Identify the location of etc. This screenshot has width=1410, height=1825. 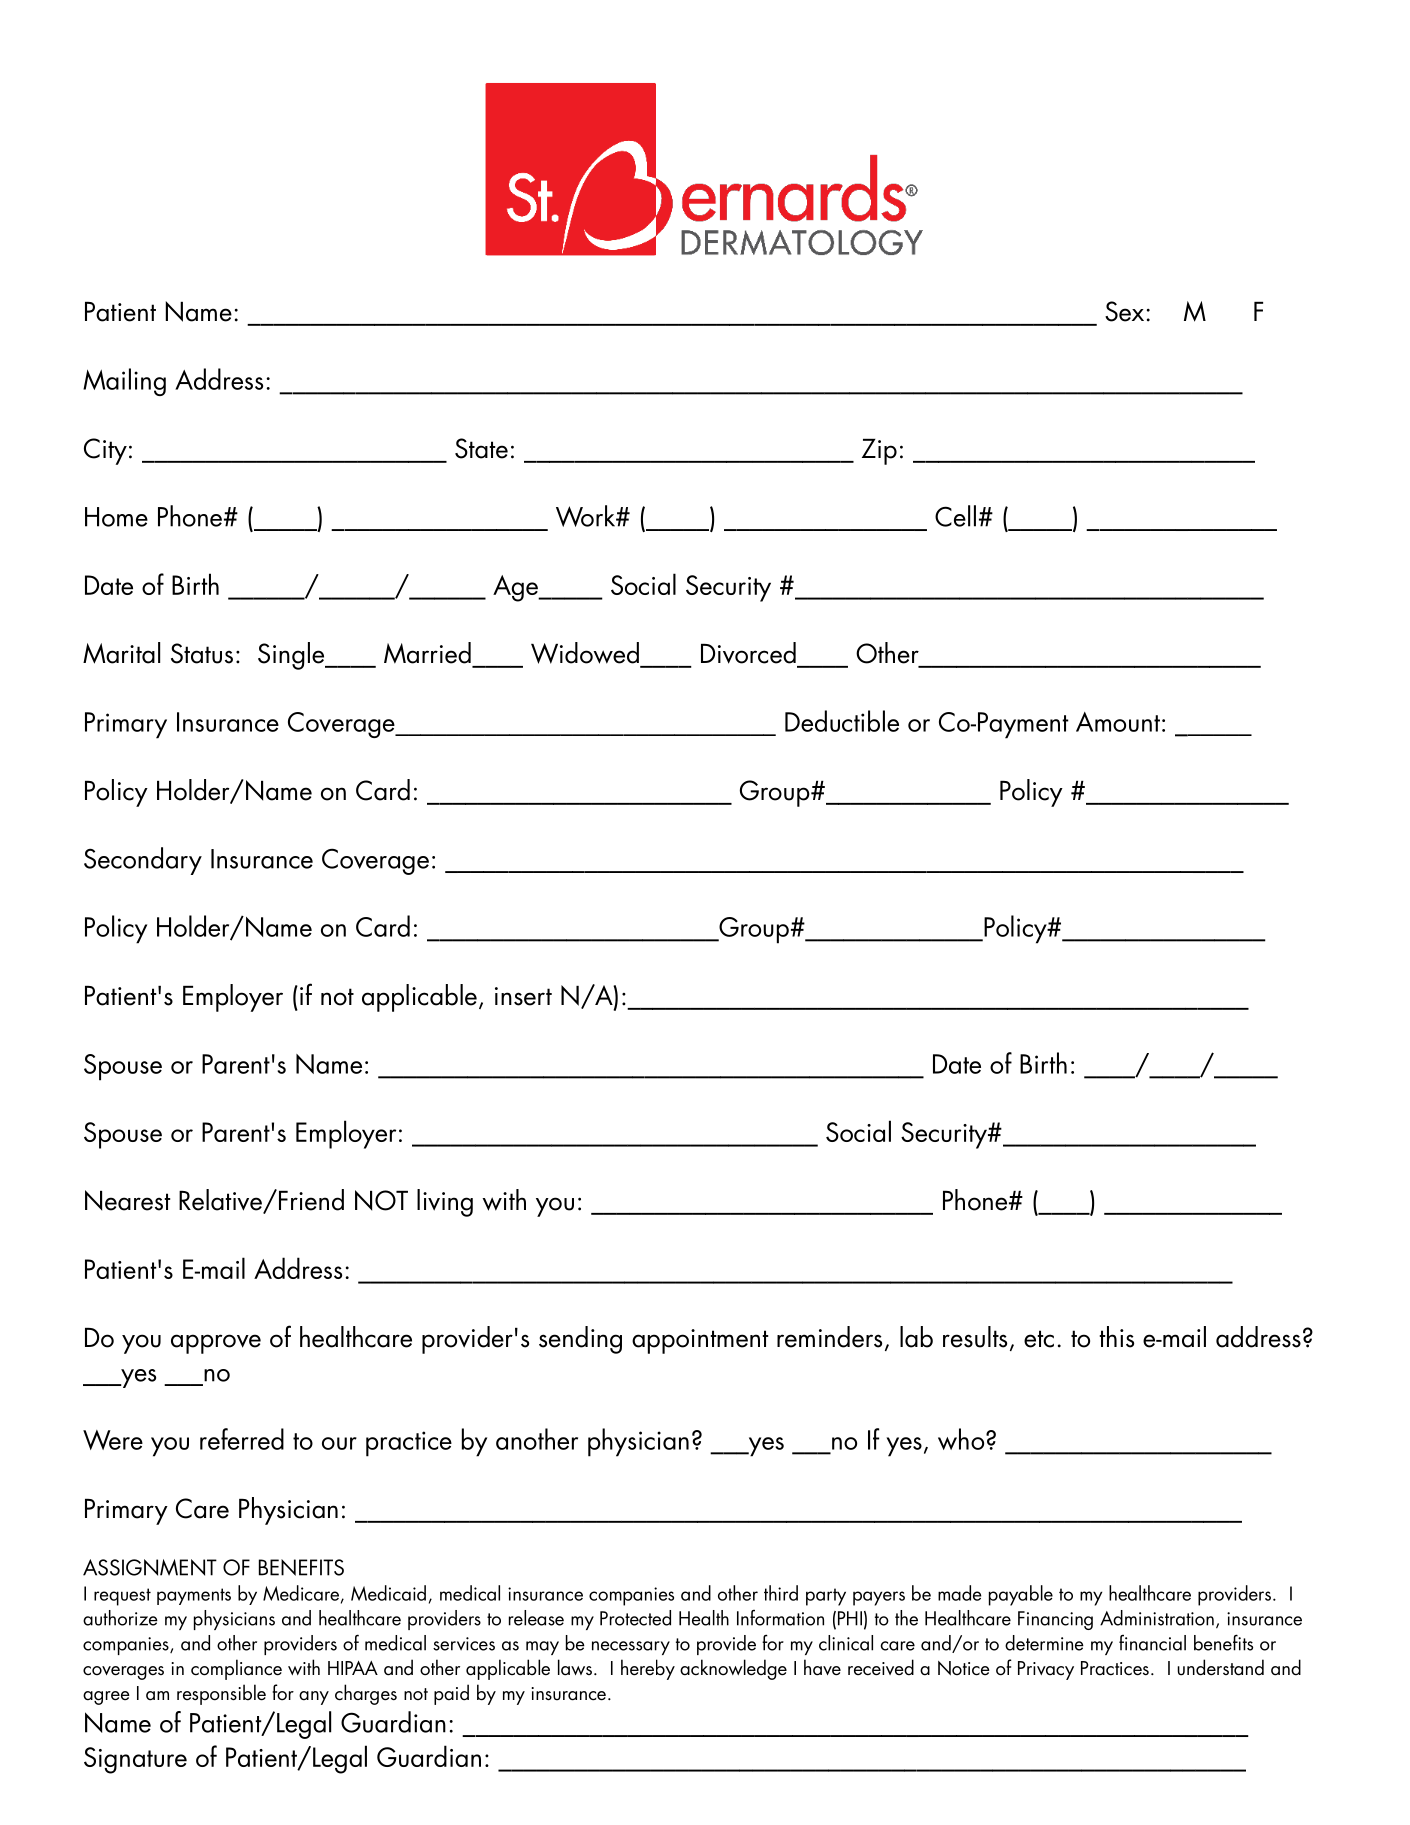
(1039, 1339).
